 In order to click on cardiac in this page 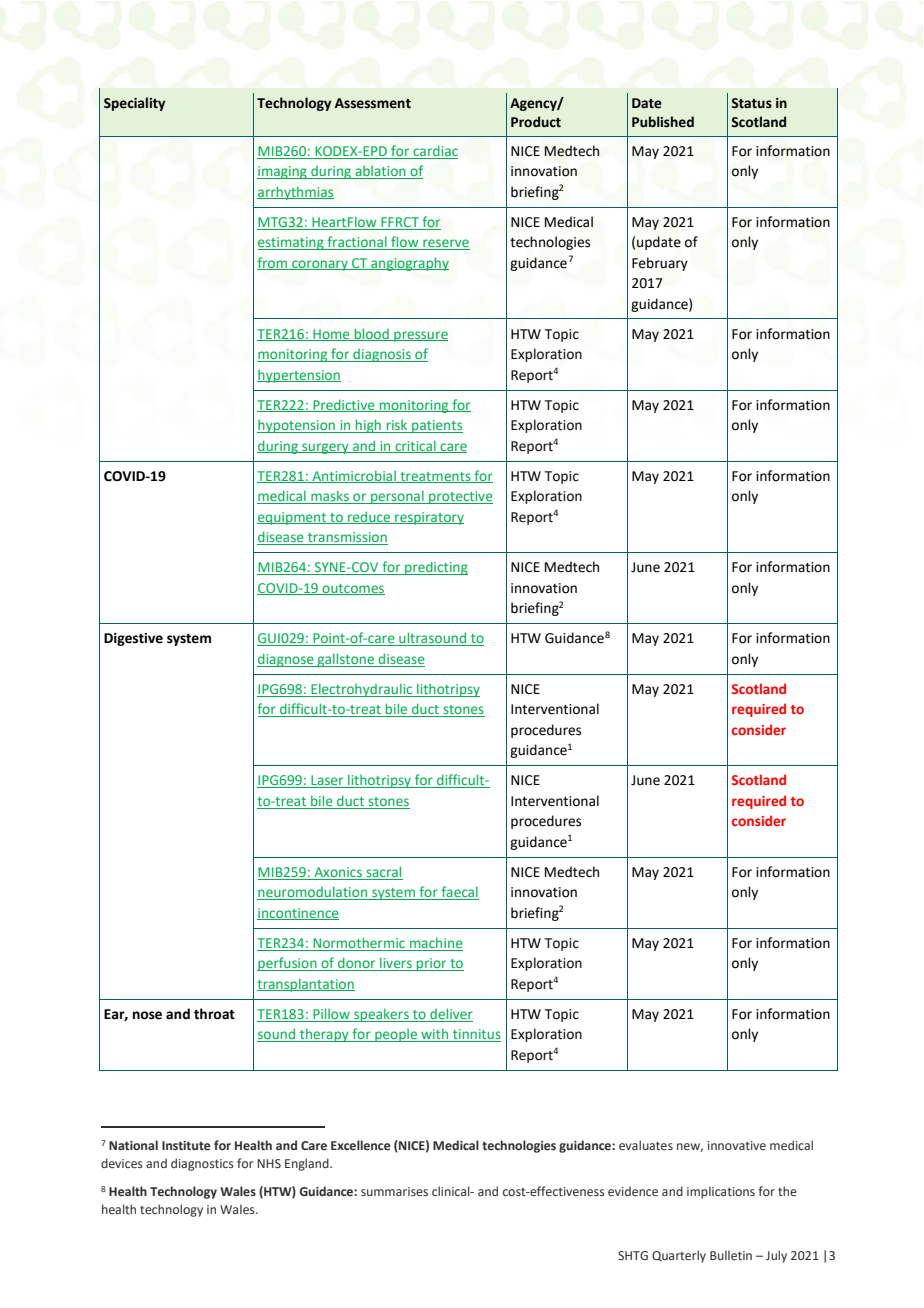, I will do `click(435, 150)`.
